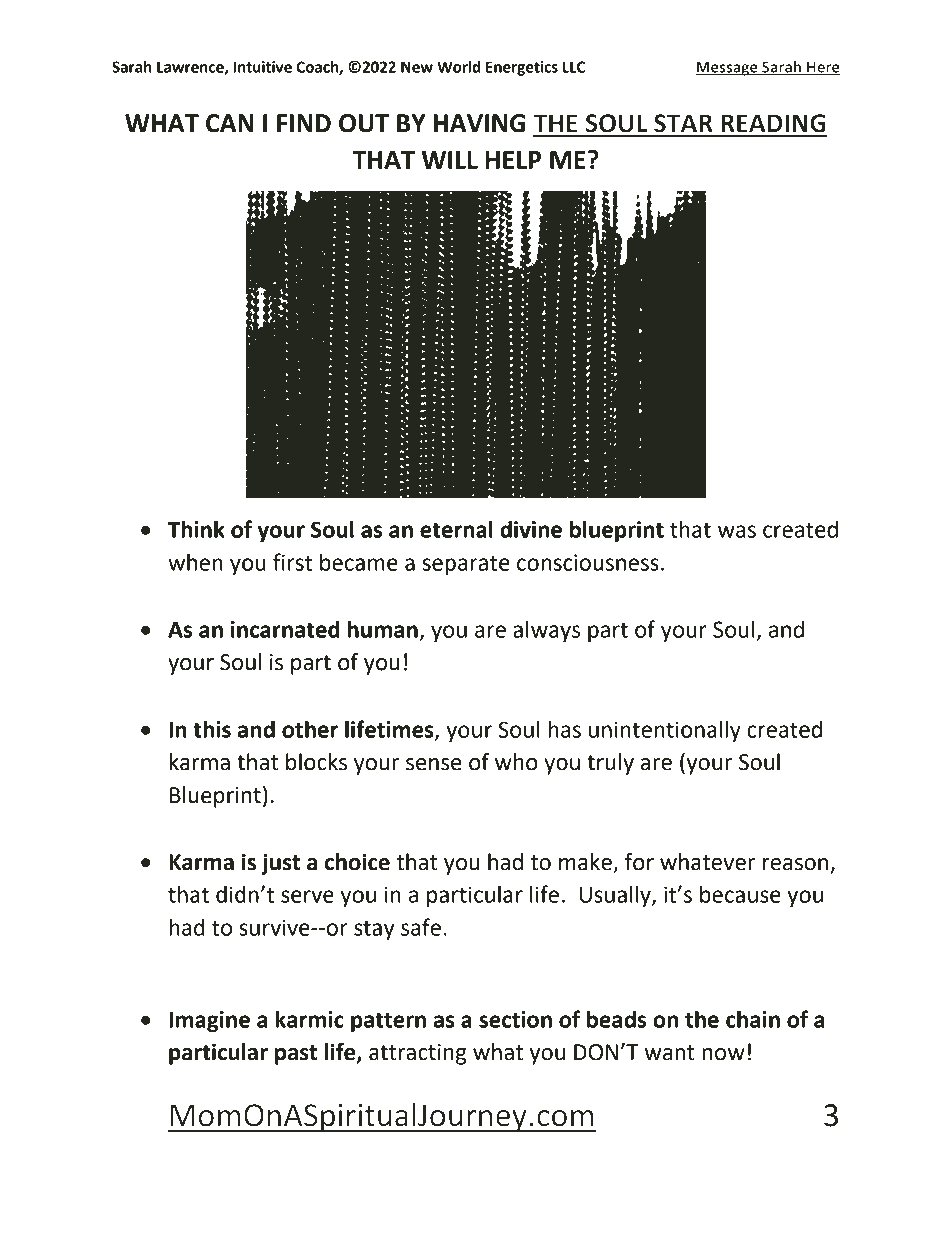  Describe the element at coordinates (262, 67) in the document. I see `Intuitive` at that location.
